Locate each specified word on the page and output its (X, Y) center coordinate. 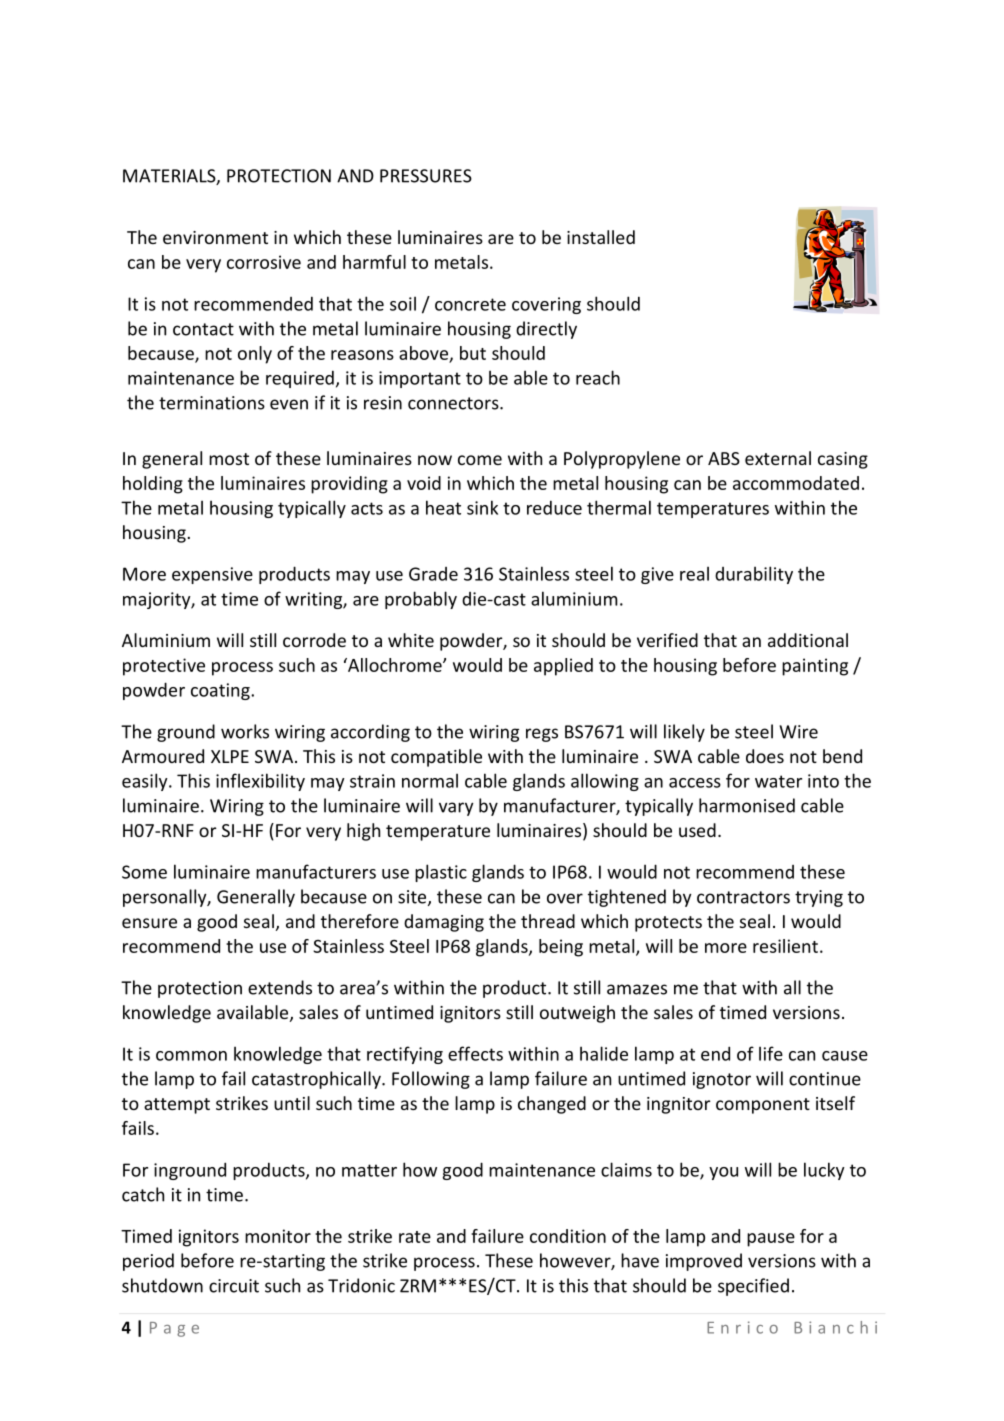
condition (568, 1236)
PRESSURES (426, 176)
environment (215, 237)
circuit (234, 1286)
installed (601, 237)
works (245, 731)
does (765, 756)
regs (542, 735)
